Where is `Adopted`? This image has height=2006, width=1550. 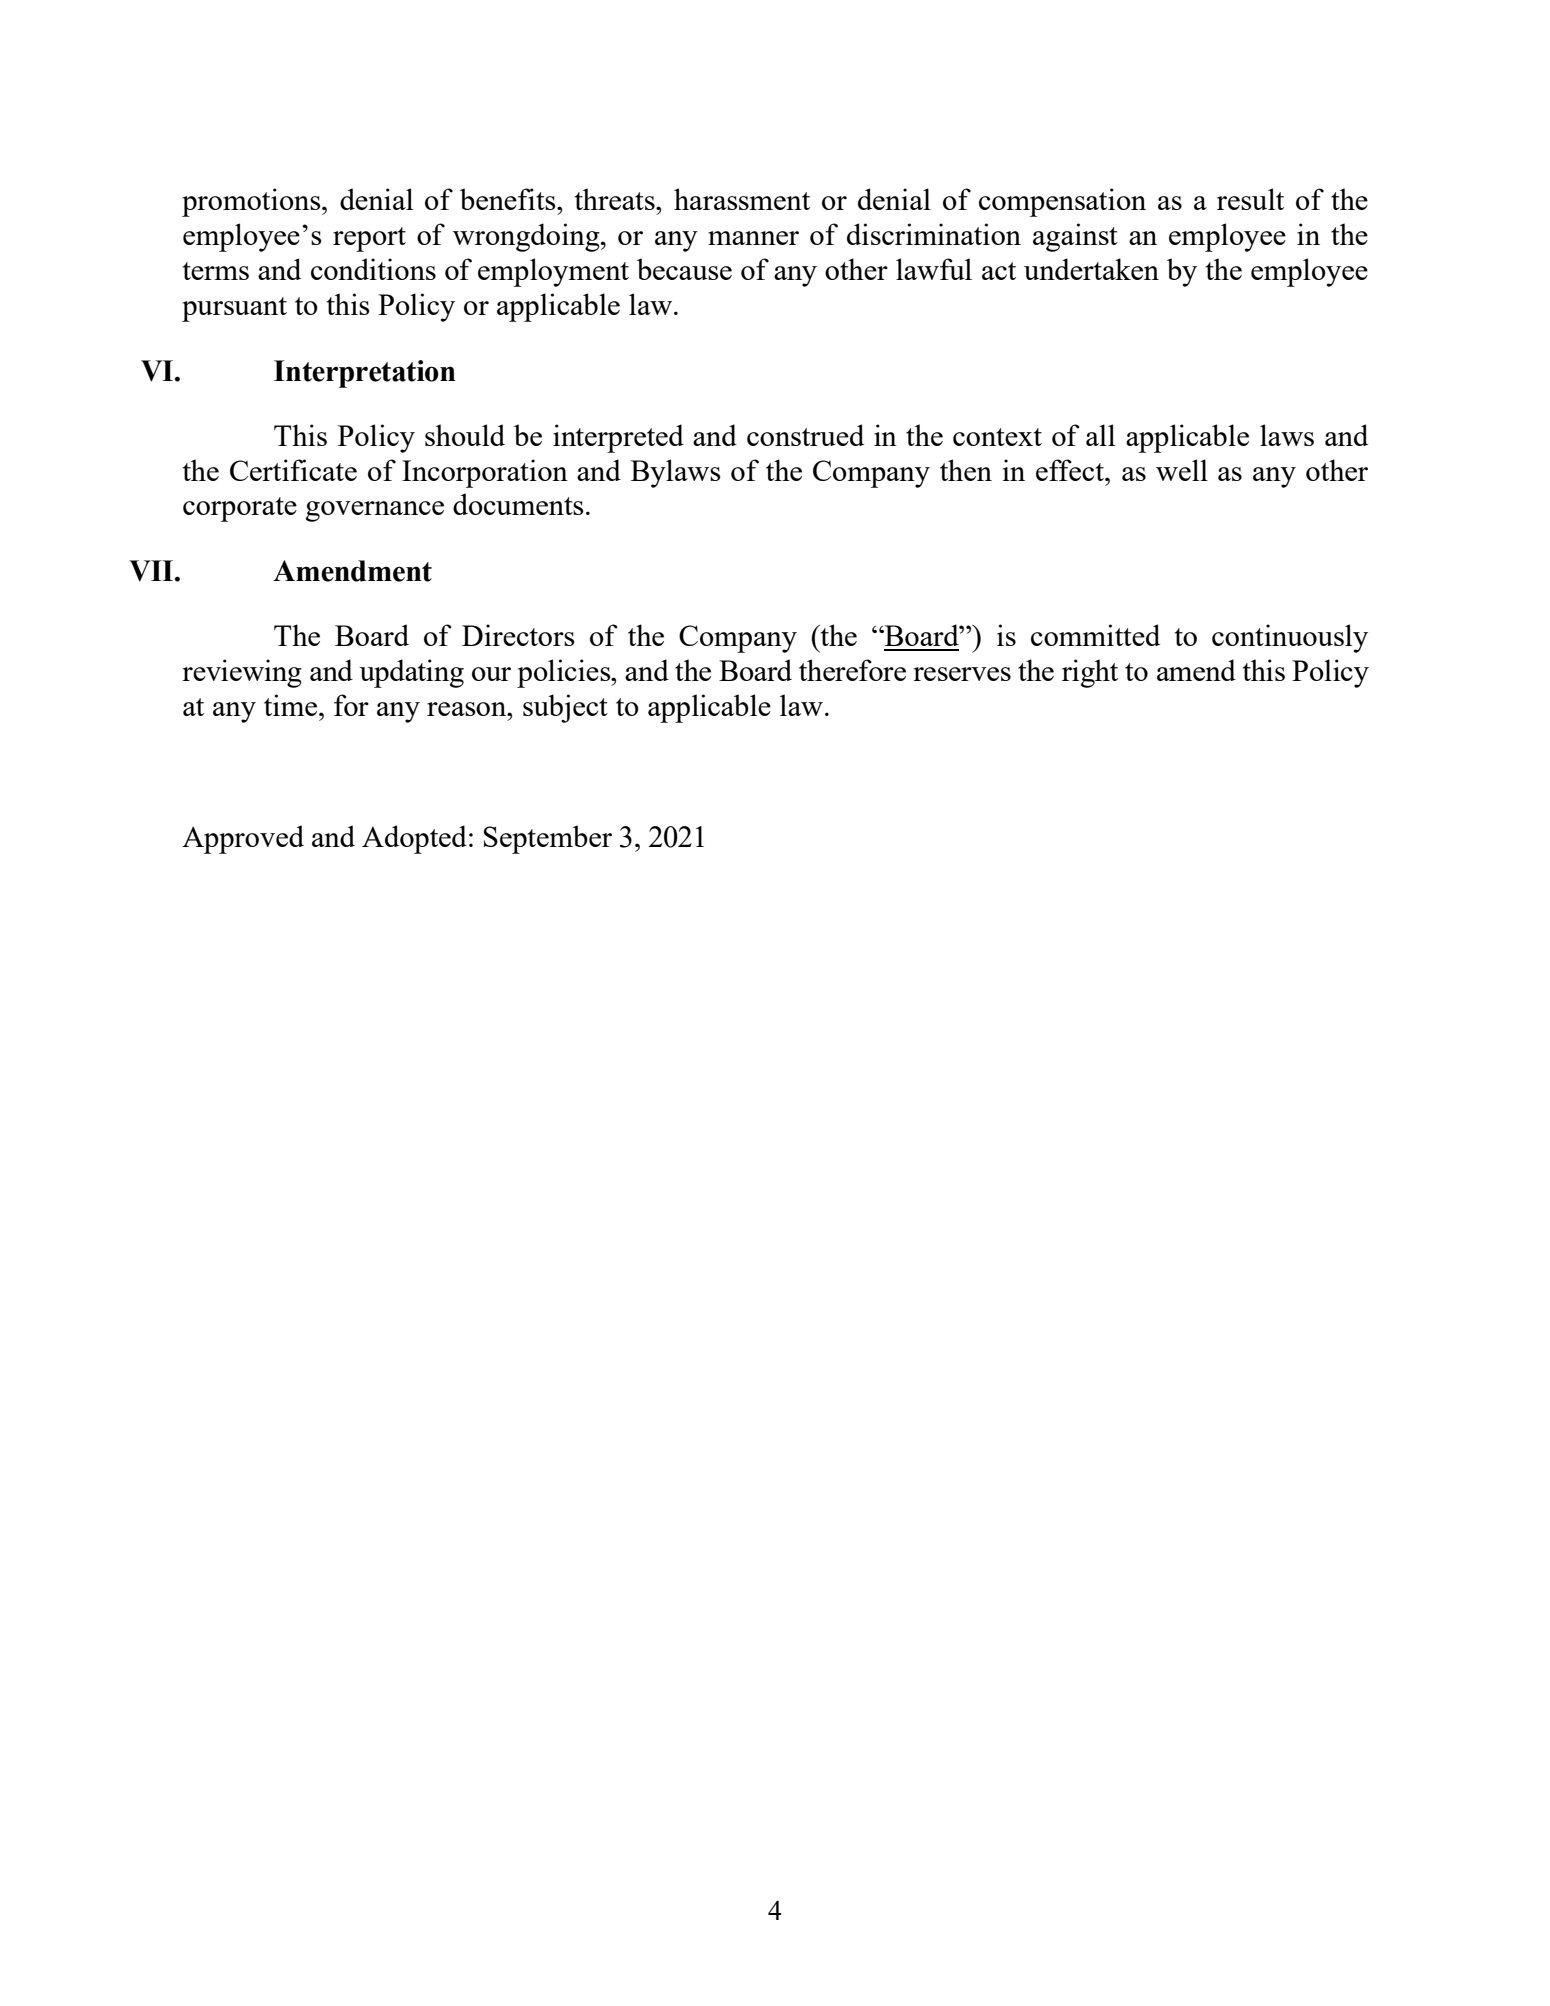 Adopted is located at coordinates (414, 839).
